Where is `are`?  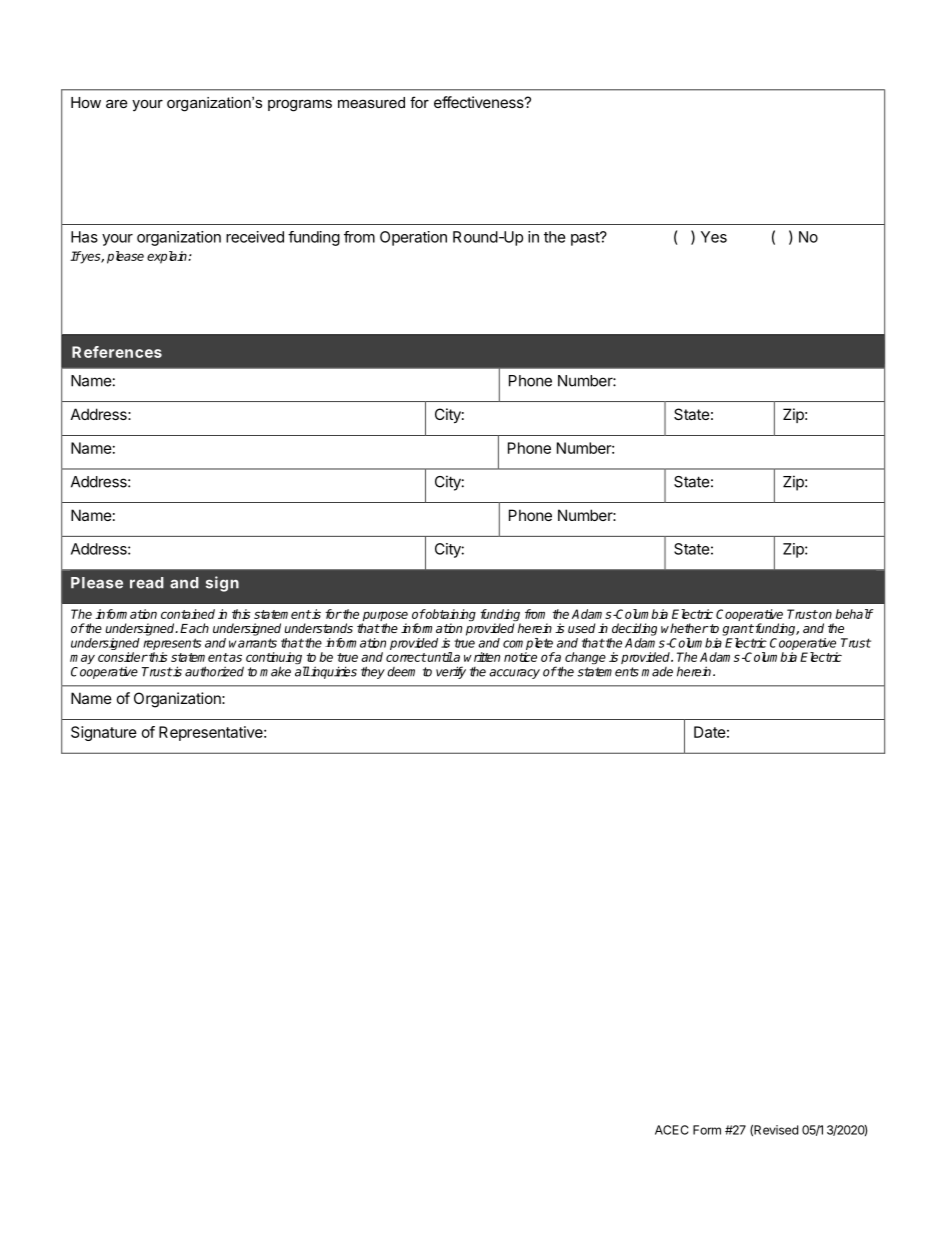
are is located at coordinates (117, 103).
